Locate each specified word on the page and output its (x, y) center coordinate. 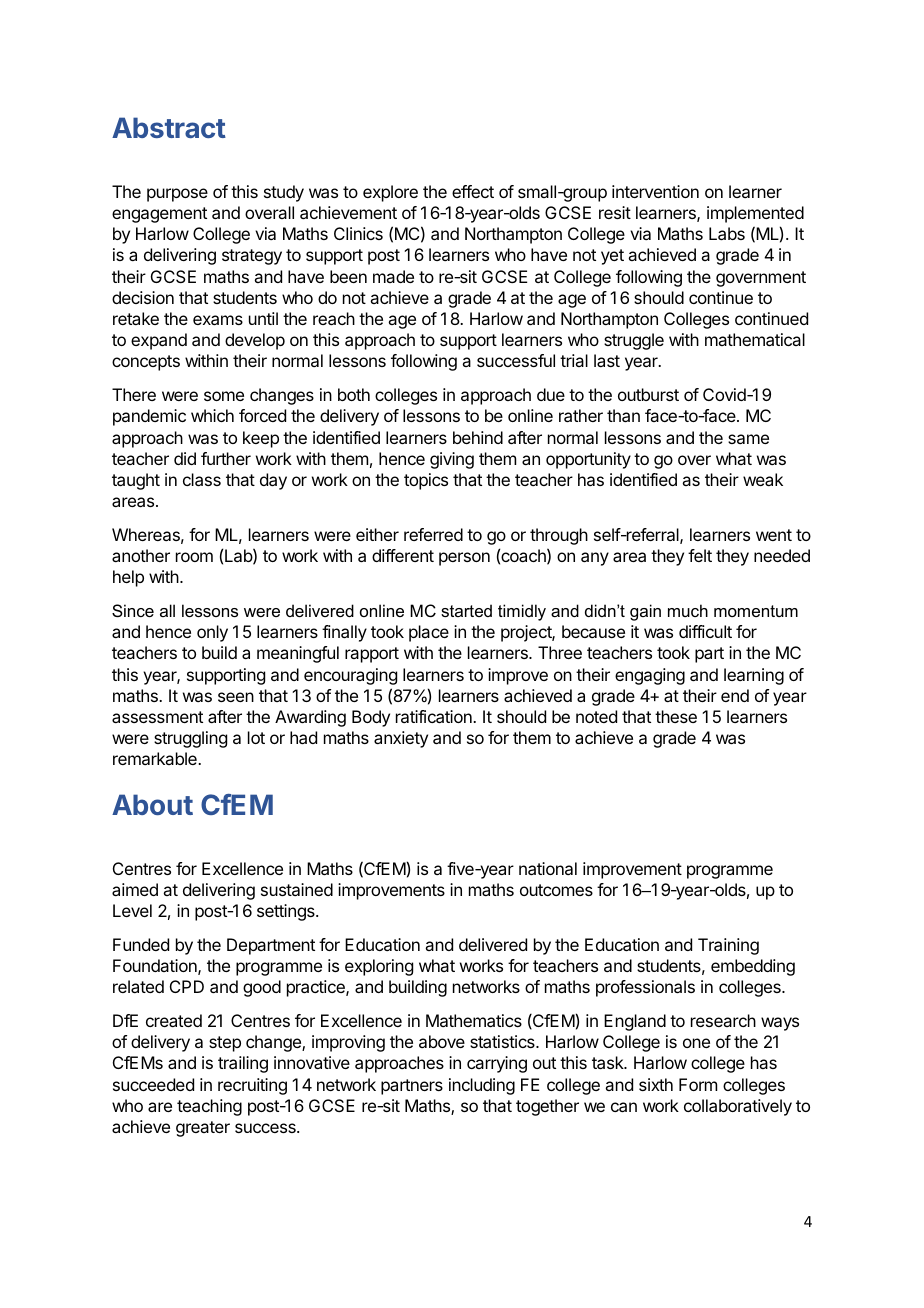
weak (763, 479)
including (482, 1086)
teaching (209, 1107)
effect (473, 191)
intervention (655, 191)
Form (698, 1084)
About (152, 804)
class (202, 479)
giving (452, 460)
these (676, 716)
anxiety (401, 739)
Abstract (169, 127)
